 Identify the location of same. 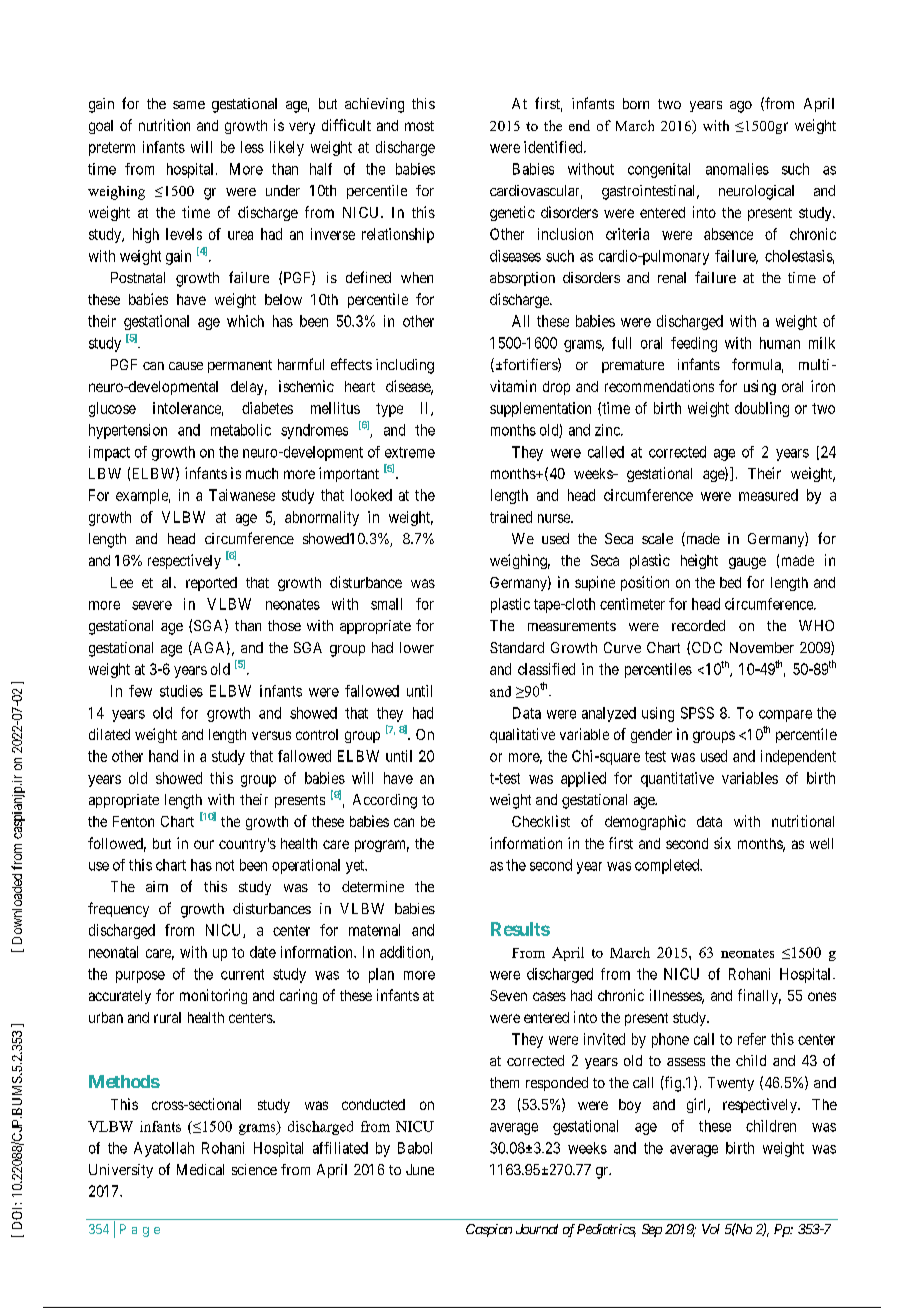
(189, 105).
